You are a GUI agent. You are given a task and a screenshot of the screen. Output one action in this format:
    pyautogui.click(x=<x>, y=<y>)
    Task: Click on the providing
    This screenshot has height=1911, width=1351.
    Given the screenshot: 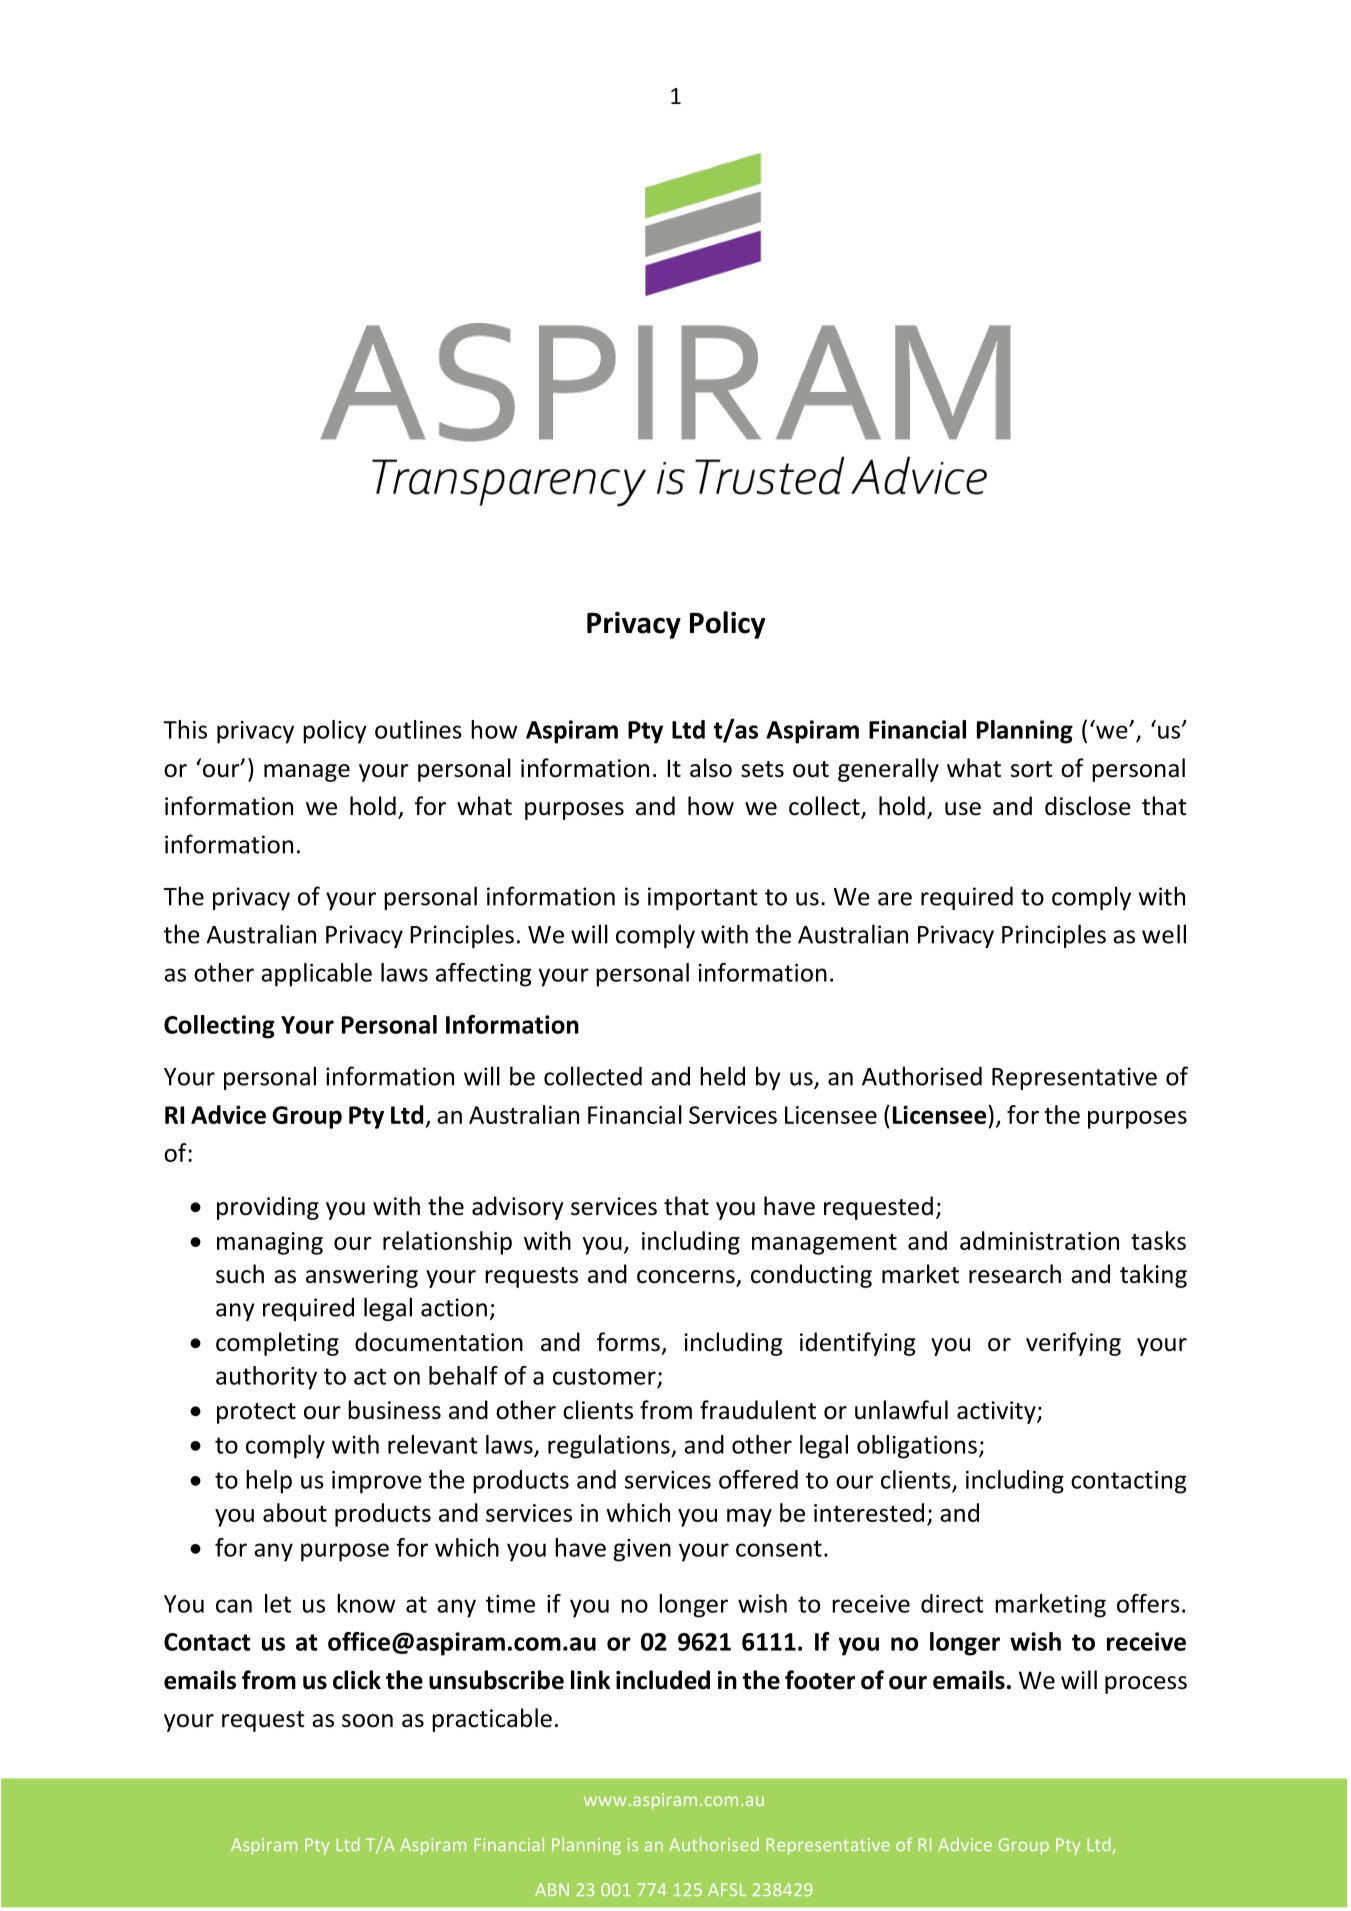 What is the action you would take?
    pyautogui.click(x=268, y=1208)
